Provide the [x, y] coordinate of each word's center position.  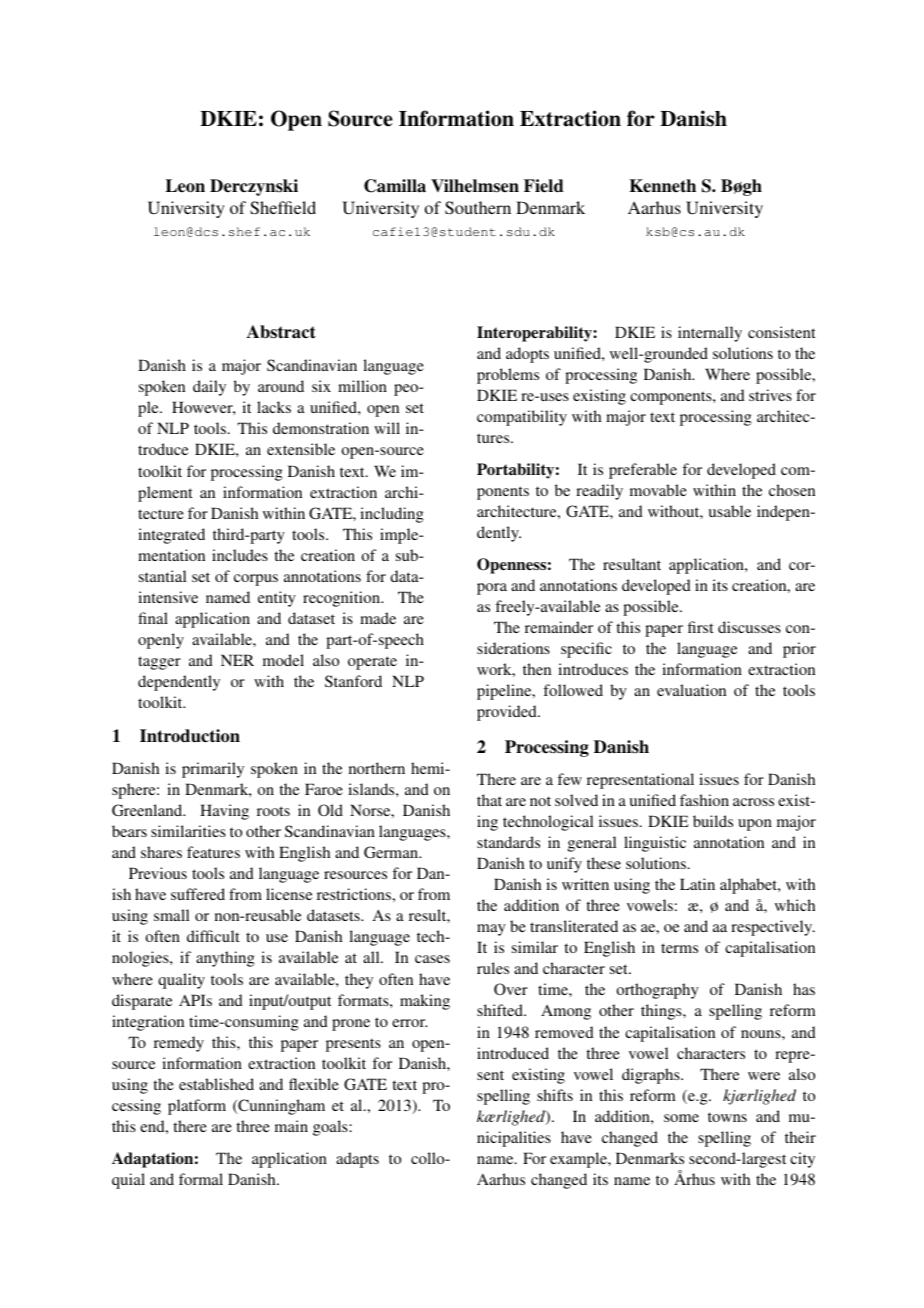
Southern [478, 208]
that [489, 800]
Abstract [281, 332]
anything [225, 959]
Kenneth [662, 186]
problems [508, 376]
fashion [704, 800]
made [378, 618]
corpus [256, 580]
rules [493, 968]
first [700, 627]
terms [679, 948]
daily [209, 388]
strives [770, 395]
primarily [213, 770]
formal [201, 1179]
